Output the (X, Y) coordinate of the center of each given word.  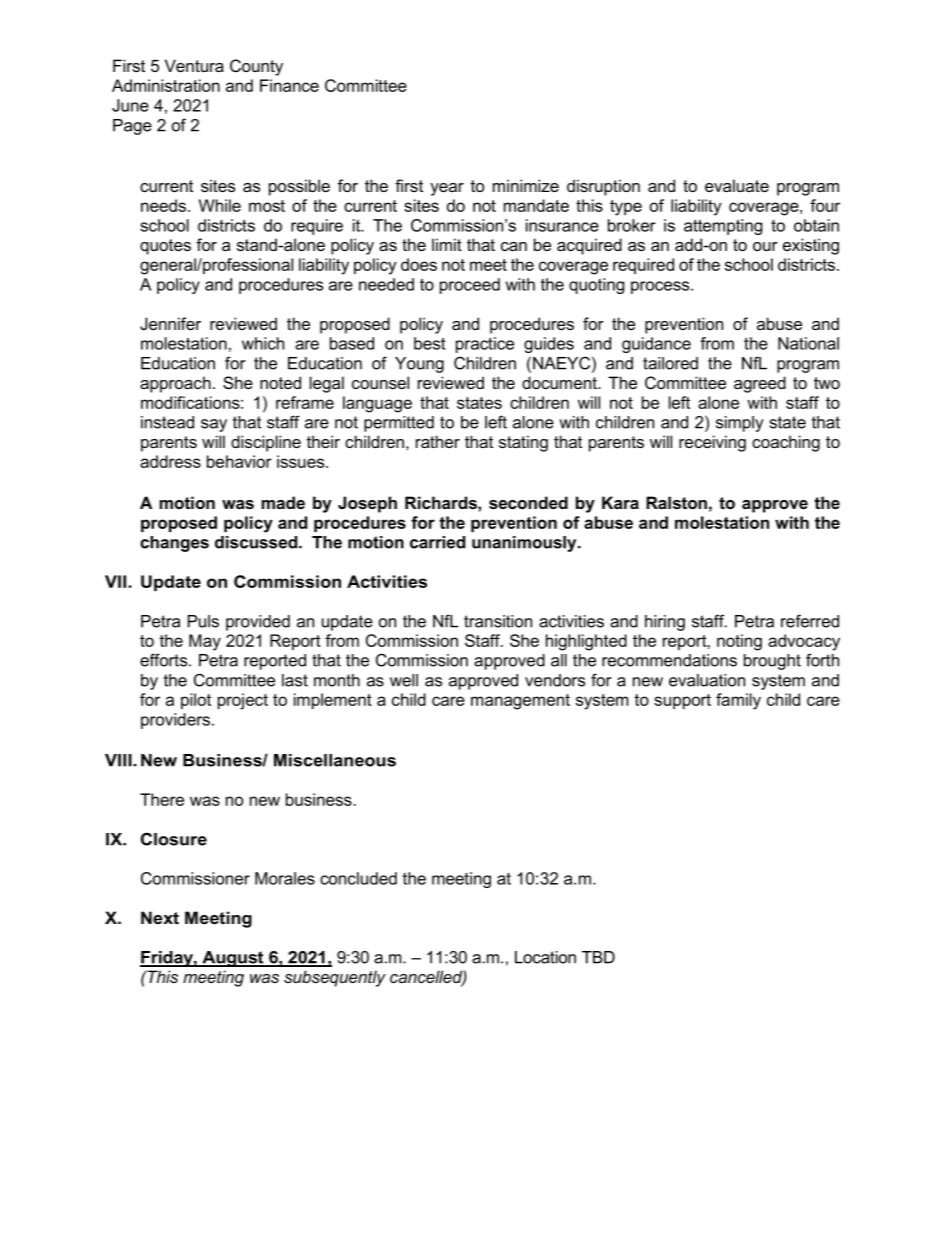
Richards (442, 502)
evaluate (737, 185)
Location (545, 957)
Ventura (194, 65)
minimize (526, 185)
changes (174, 544)
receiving (712, 443)
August (233, 959)
